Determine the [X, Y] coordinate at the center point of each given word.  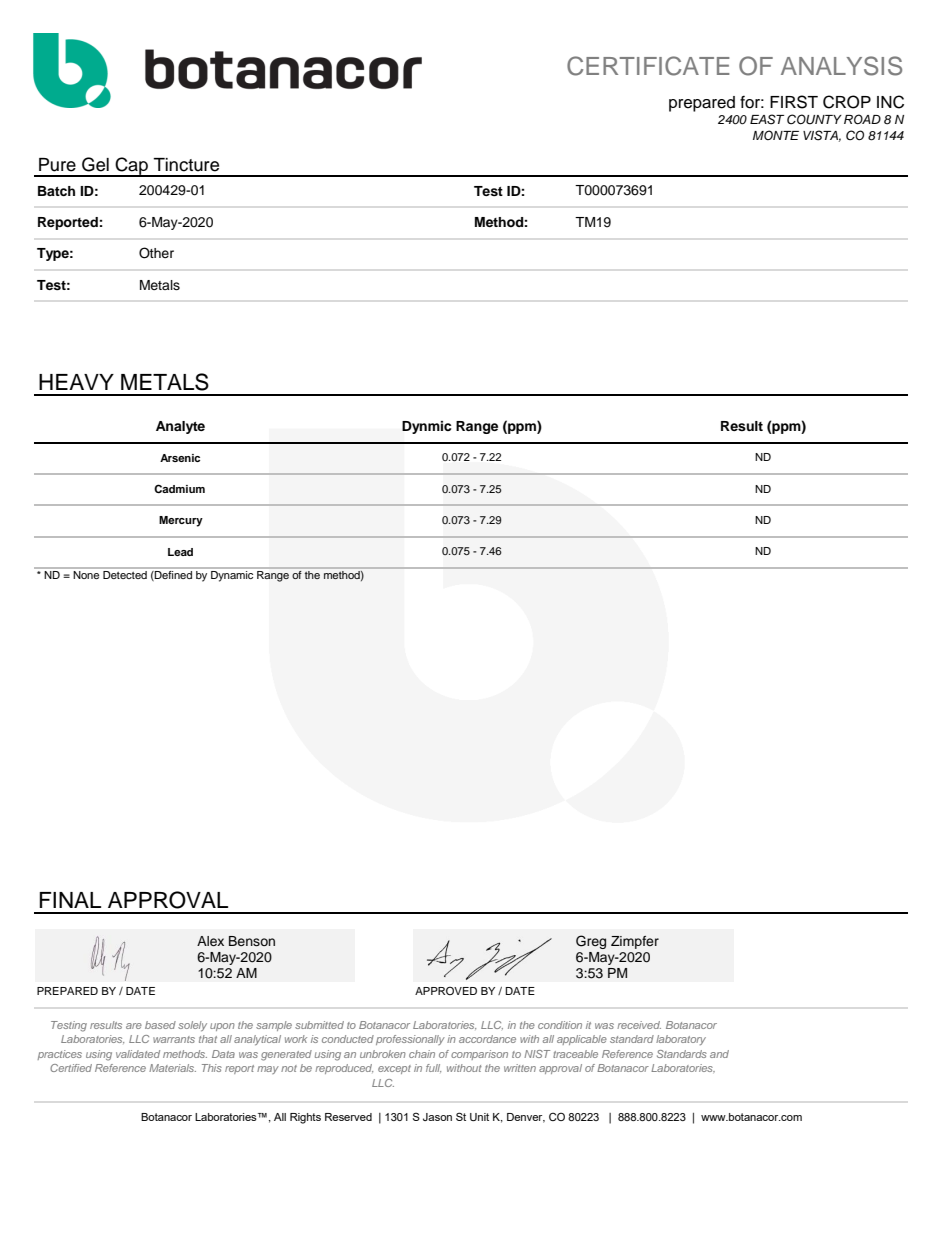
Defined [172, 575]
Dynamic [232, 576]
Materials [172, 1068]
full [433, 1068]
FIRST [794, 102]
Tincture [186, 165]
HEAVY [76, 382]
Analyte [180, 427]
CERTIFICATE [648, 66]
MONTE [776, 135]
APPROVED [446, 991]
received [639, 1025]
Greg [591, 942]
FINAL [70, 900]
